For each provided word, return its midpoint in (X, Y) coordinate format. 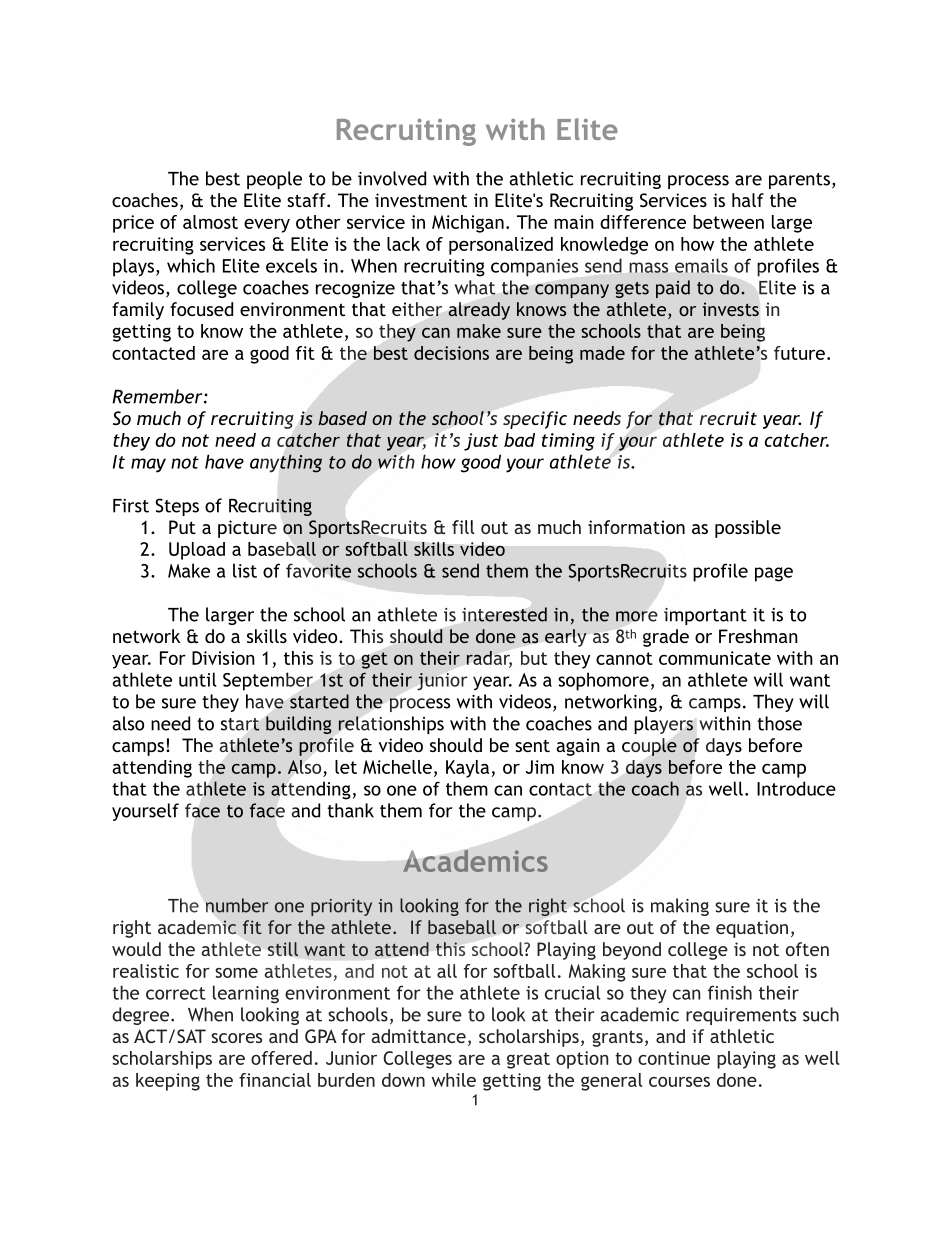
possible (748, 529)
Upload (197, 551)
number (237, 905)
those (779, 723)
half (748, 200)
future (799, 353)
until (198, 679)
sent (532, 746)
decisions (451, 353)
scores (236, 1038)
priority (341, 907)
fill (463, 527)
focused (201, 309)
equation (752, 929)
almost (210, 222)
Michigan (468, 224)
